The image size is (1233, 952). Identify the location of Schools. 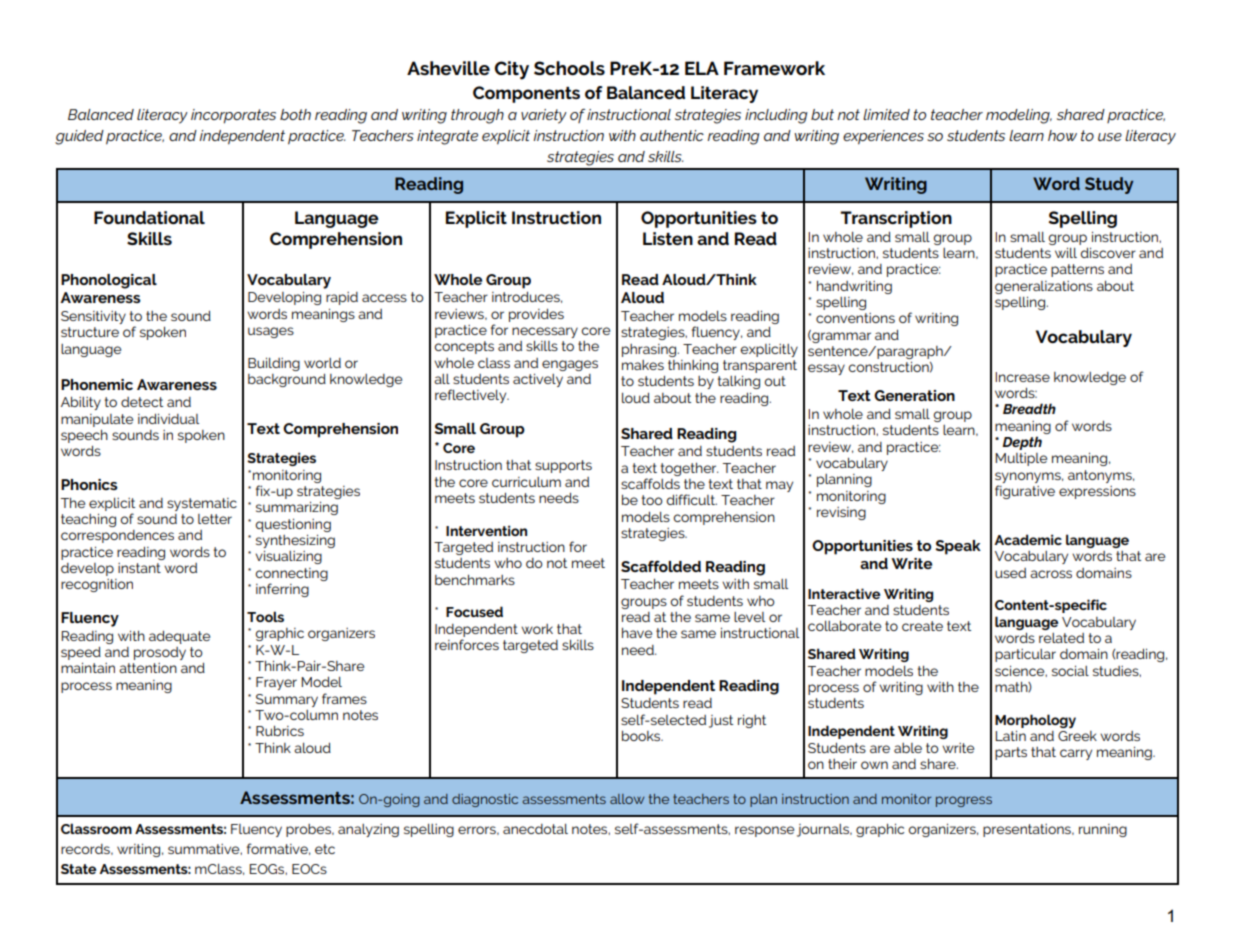
(569, 68).
